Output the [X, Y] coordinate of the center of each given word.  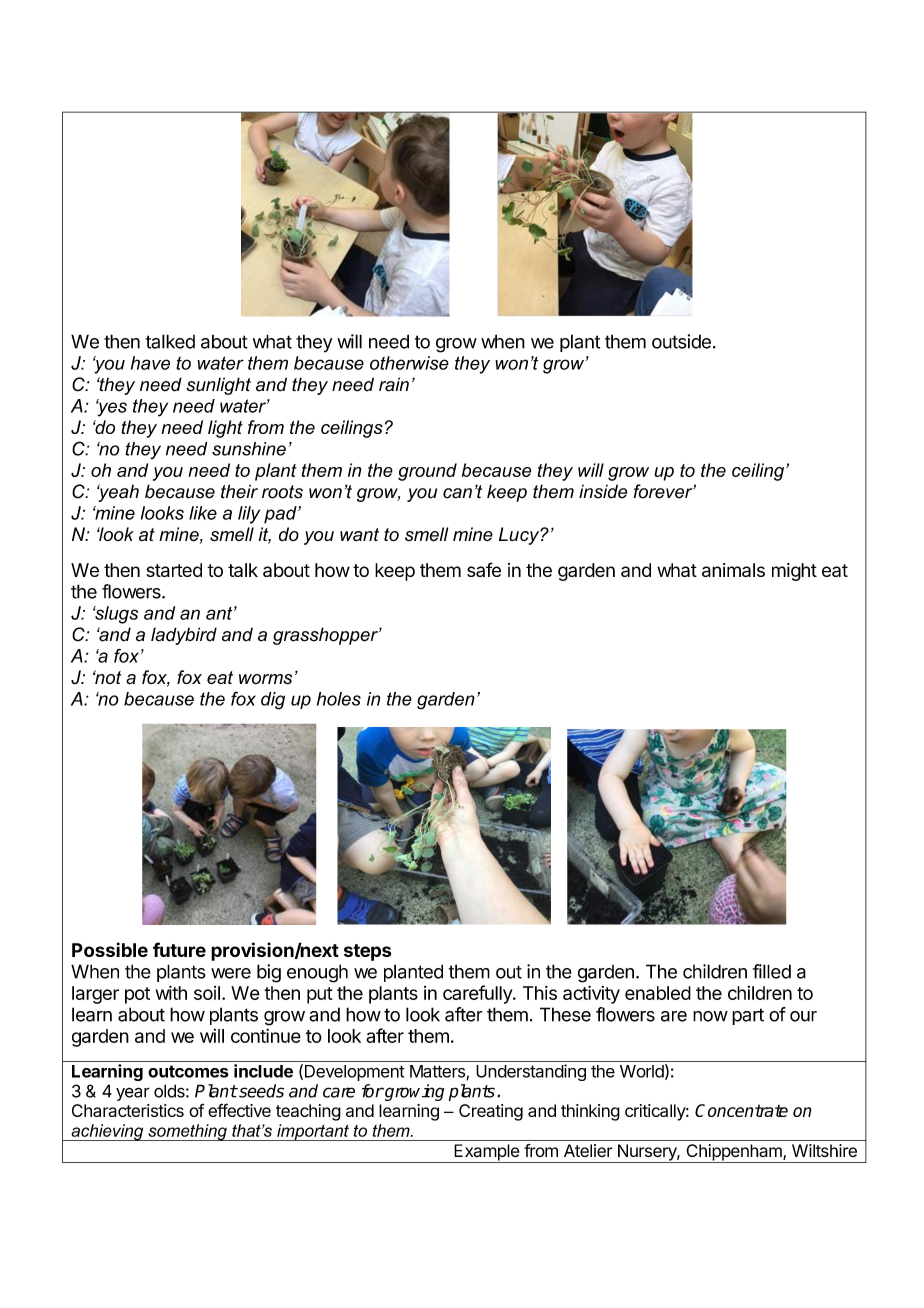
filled [772, 971]
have [150, 363]
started [174, 570]
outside [681, 341]
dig [273, 701]
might [794, 572]
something [187, 1132]
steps [367, 952]
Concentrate [741, 1110]
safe [484, 569]
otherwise [409, 363]
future [179, 949]
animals [733, 570]
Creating [491, 1112]
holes [339, 699]
